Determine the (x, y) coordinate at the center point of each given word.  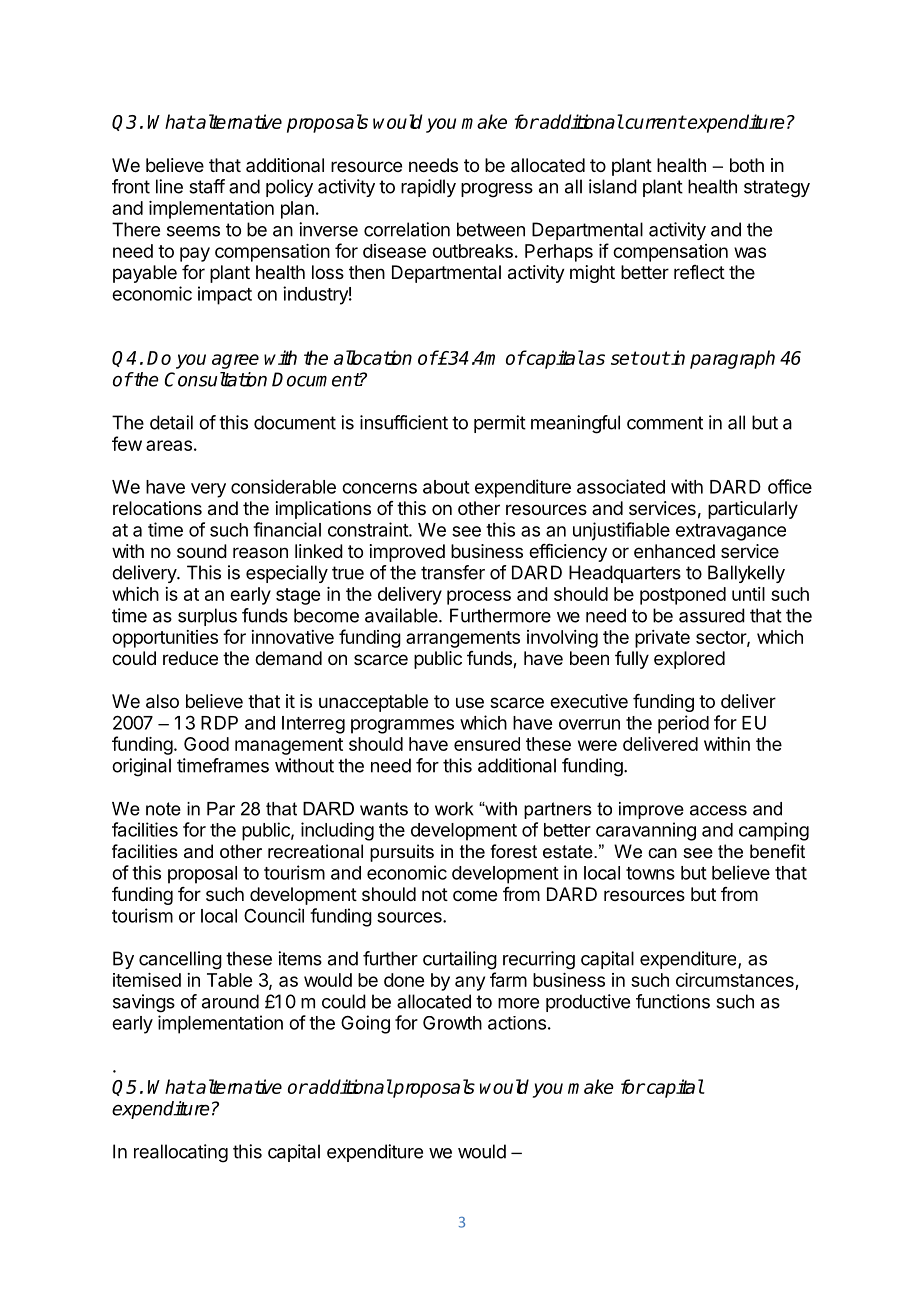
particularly (753, 510)
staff (207, 186)
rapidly (428, 188)
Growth (452, 1023)
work (454, 809)
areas (169, 445)
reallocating (181, 1153)
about (446, 487)
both (747, 165)
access (718, 810)
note (163, 809)
